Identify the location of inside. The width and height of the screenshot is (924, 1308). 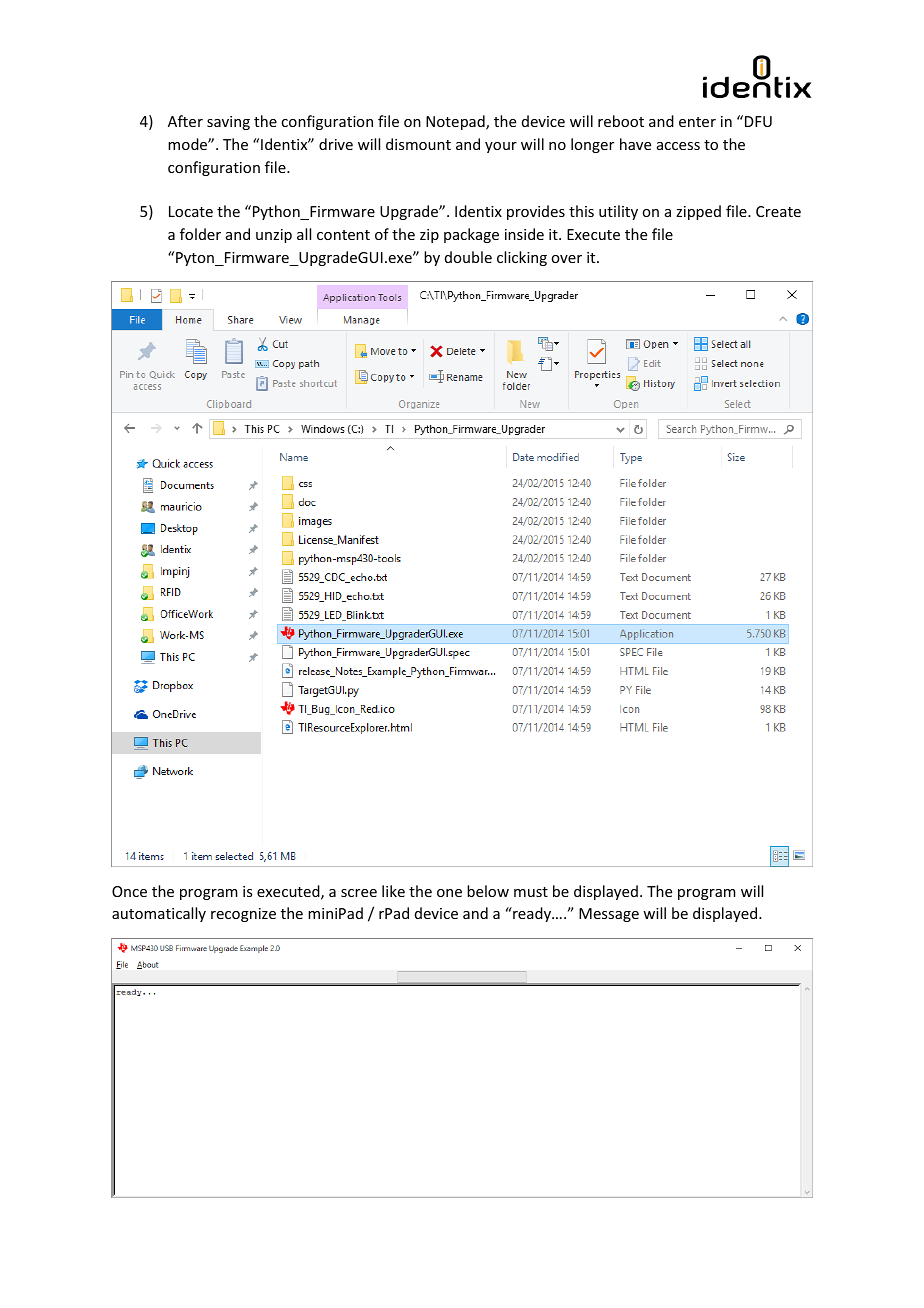
(524, 234).
